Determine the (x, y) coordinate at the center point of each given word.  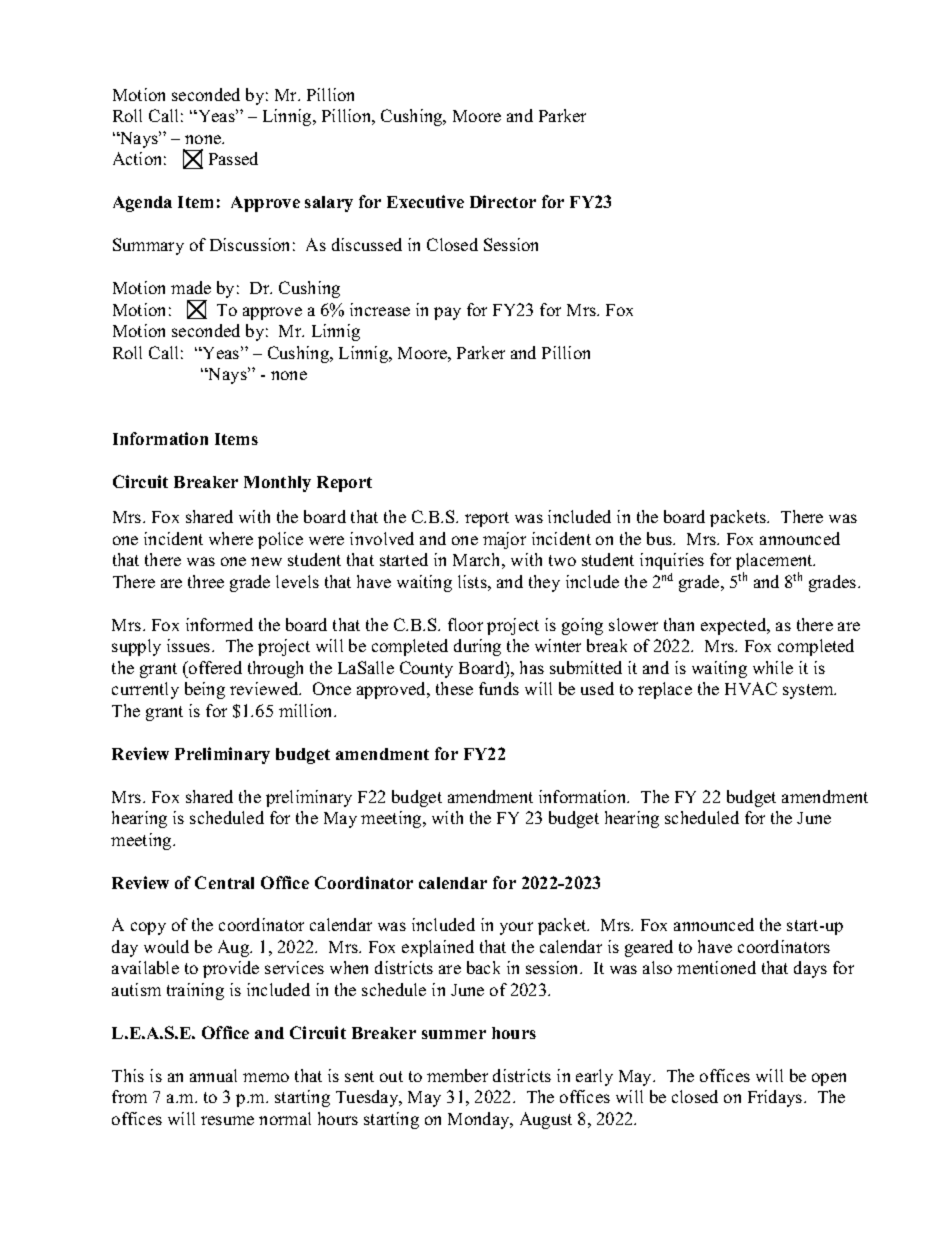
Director (503, 201)
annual (213, 1075)
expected (735, 626)
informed (219, 624)
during (477, 647)
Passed (233, 158)
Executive (425, 201)
